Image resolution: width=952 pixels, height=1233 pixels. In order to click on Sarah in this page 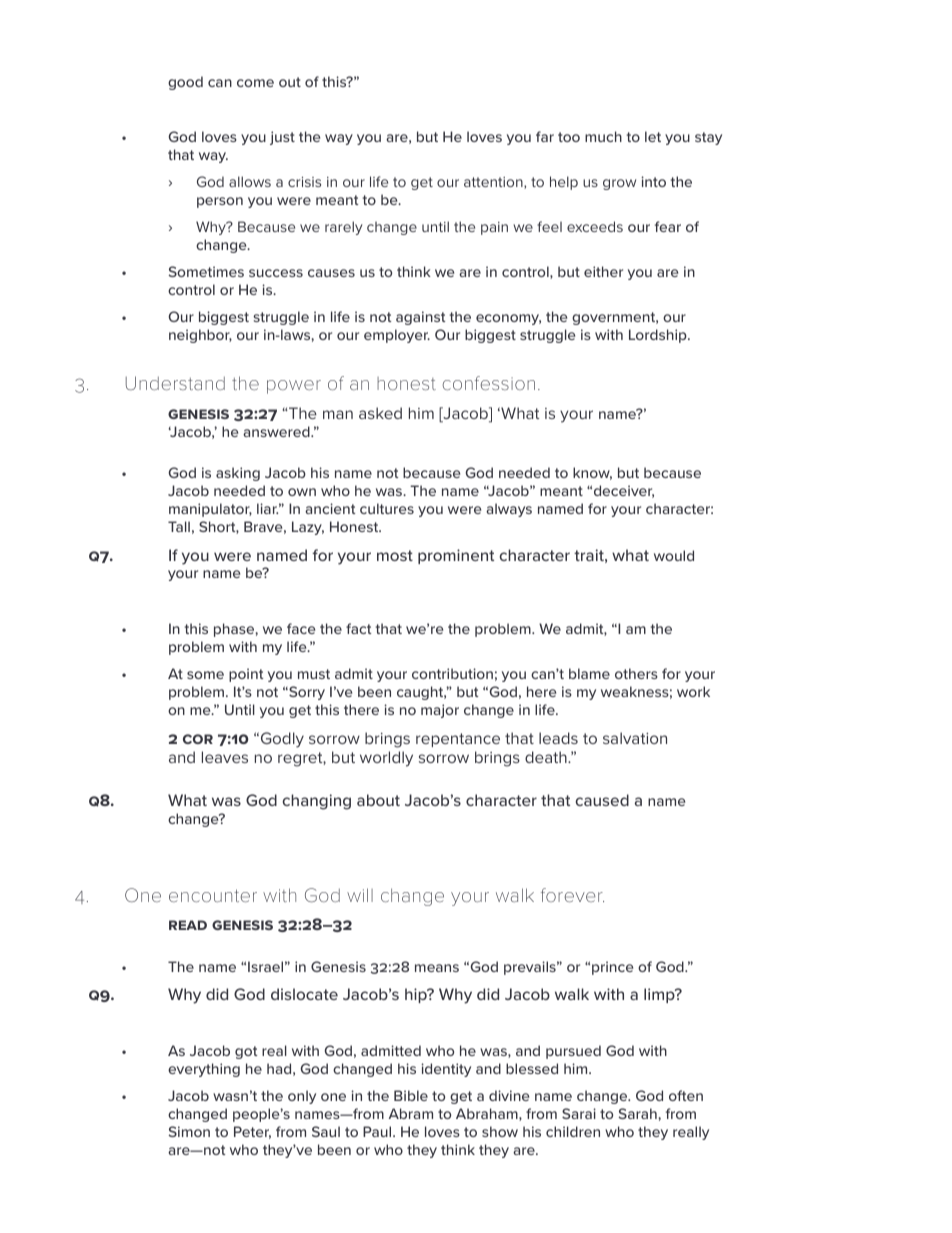, I will do `click(638, 1113)`.
